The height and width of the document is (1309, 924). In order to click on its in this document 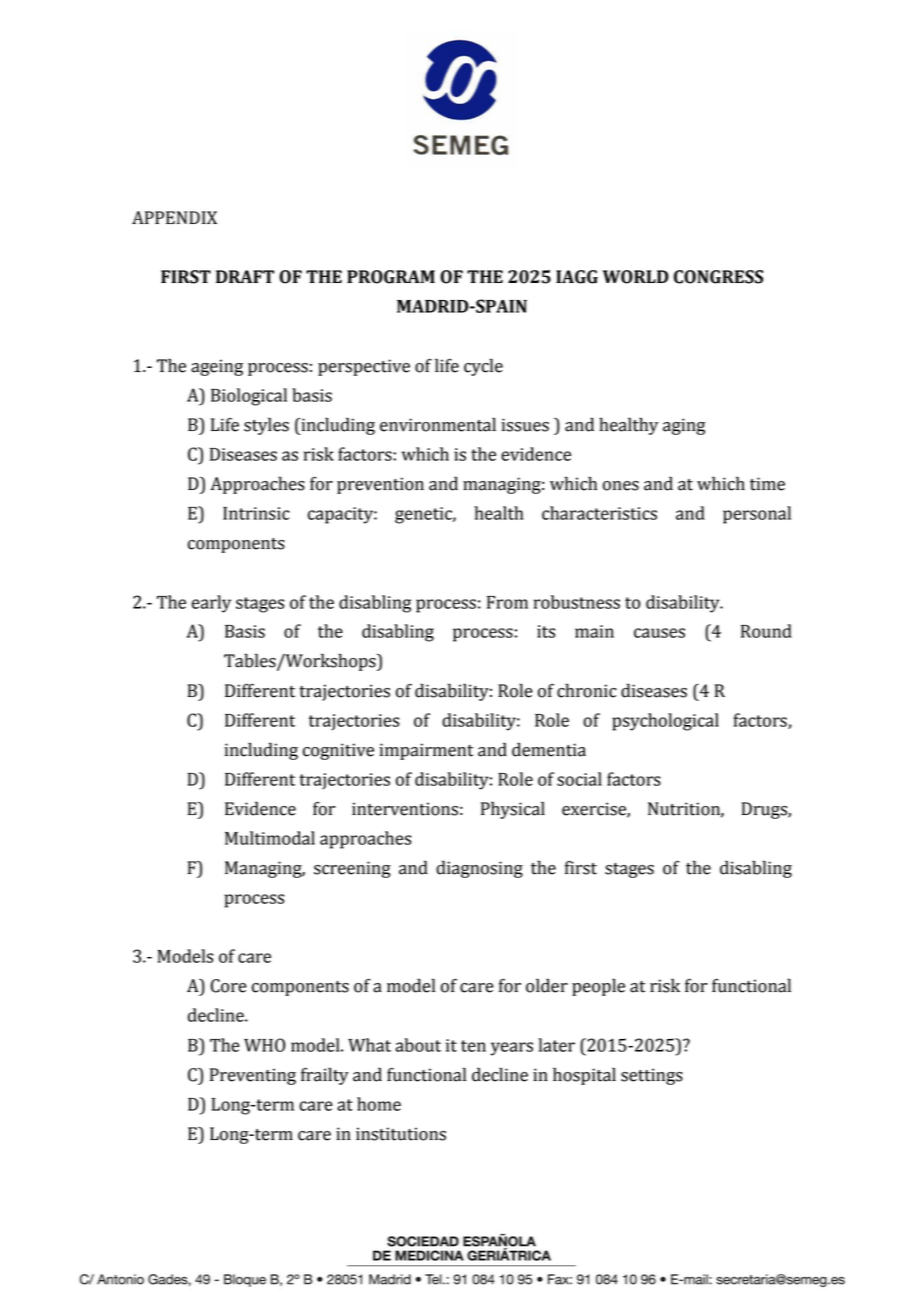, I will do `click(546, 631)`.
